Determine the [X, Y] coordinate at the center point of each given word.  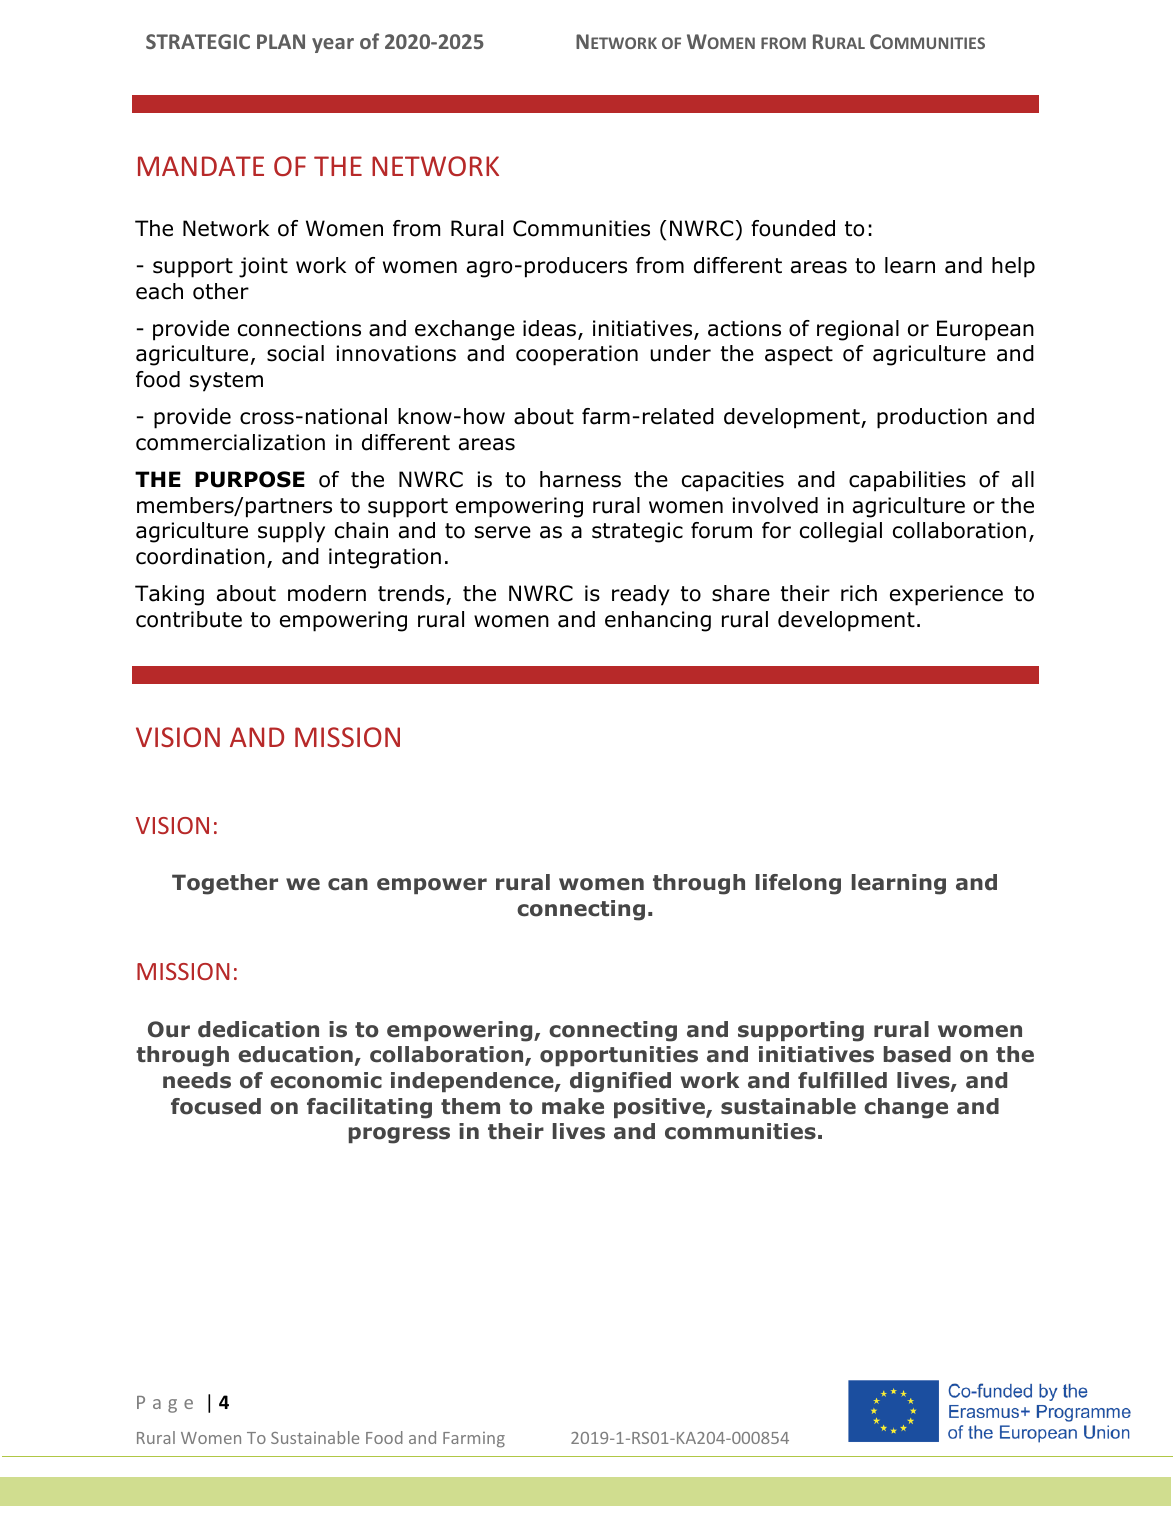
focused [216, 1106]
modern [327, 593]
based [917, 1054]
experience [946, 595]
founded [793, 228]
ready [641, 595]
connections [299, 328]
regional [858, 330]
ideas [551, 329]
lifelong [798, 884]
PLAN [281, 41]
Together [225, 884]
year [333, 45]
